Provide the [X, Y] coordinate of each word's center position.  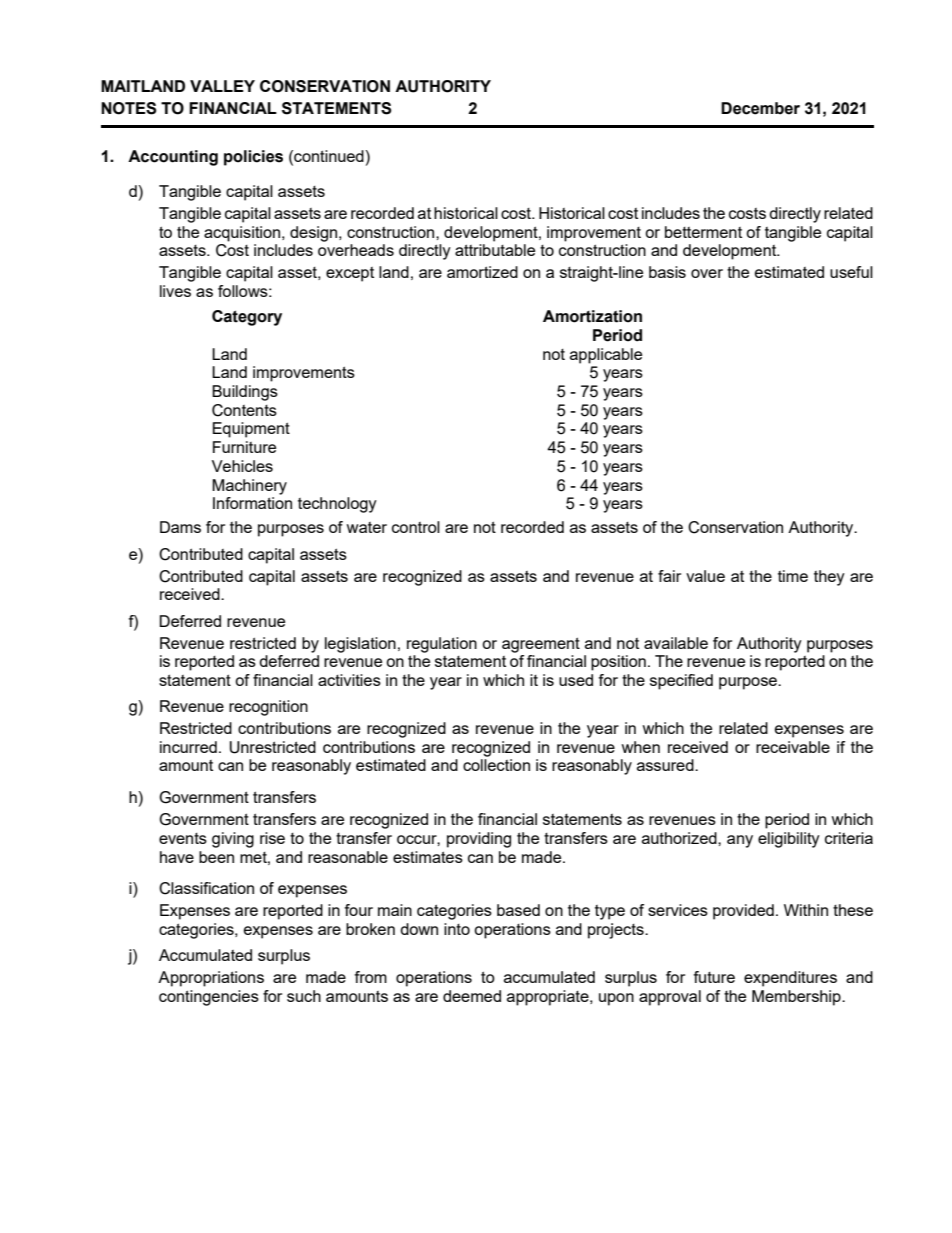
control [416, 527]
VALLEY [222, 86]
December [760, 108]
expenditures [790, 979]
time [793, 576]
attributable [495, 250]
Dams [180, 527]
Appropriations [211, 979]
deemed [472, 996]
